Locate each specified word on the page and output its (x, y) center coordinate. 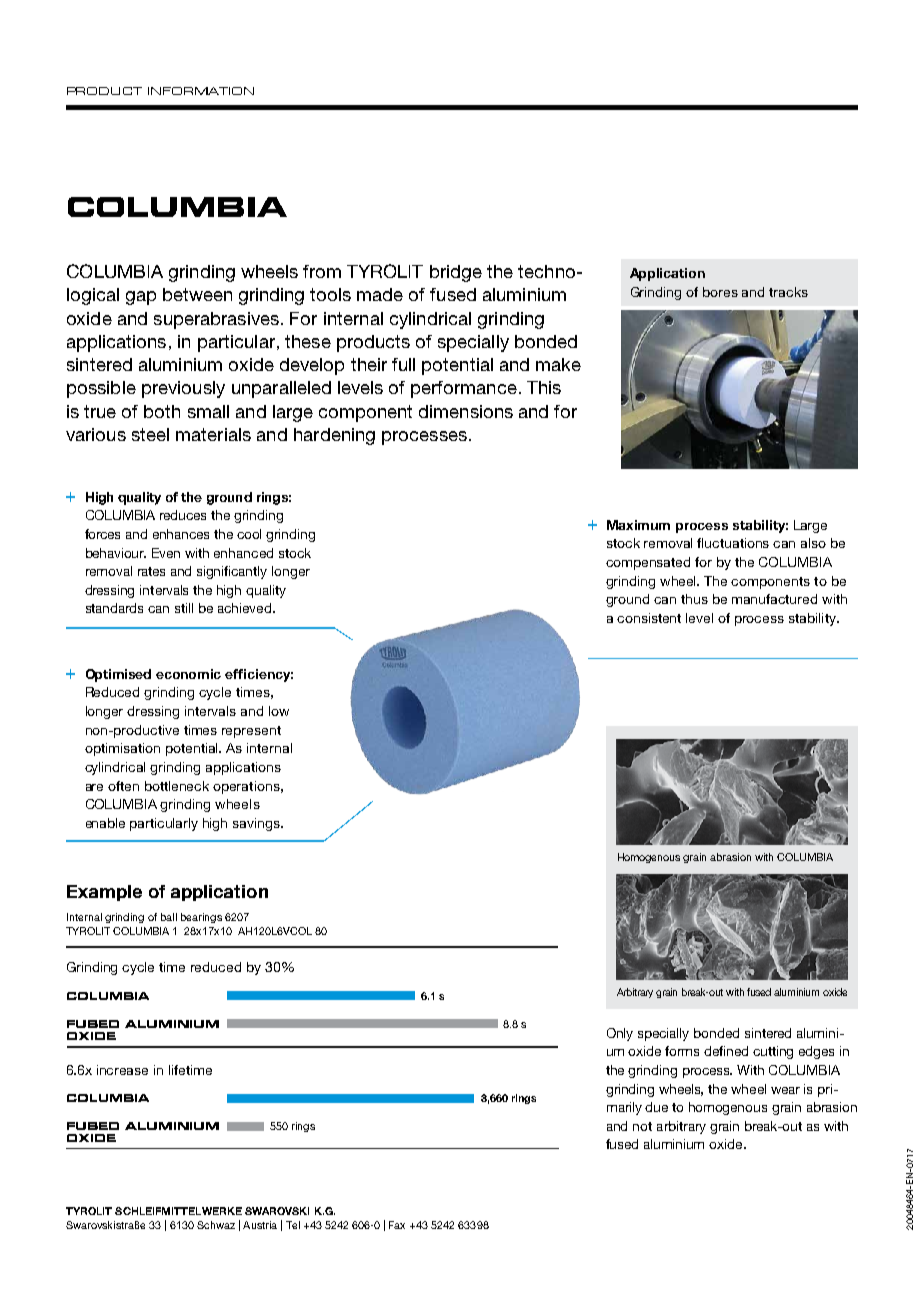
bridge (456, 273)
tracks (788, 292)
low (279, 711)
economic (188, 674)
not (642, 1126)
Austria (260, 1225)
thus (694, 599)
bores (720, 292)
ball (169, 917)
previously (183, 389)
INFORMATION (201, 91)
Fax (397, 1225)
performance (464, 389)
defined (726, 1051)
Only (620, 1034)
